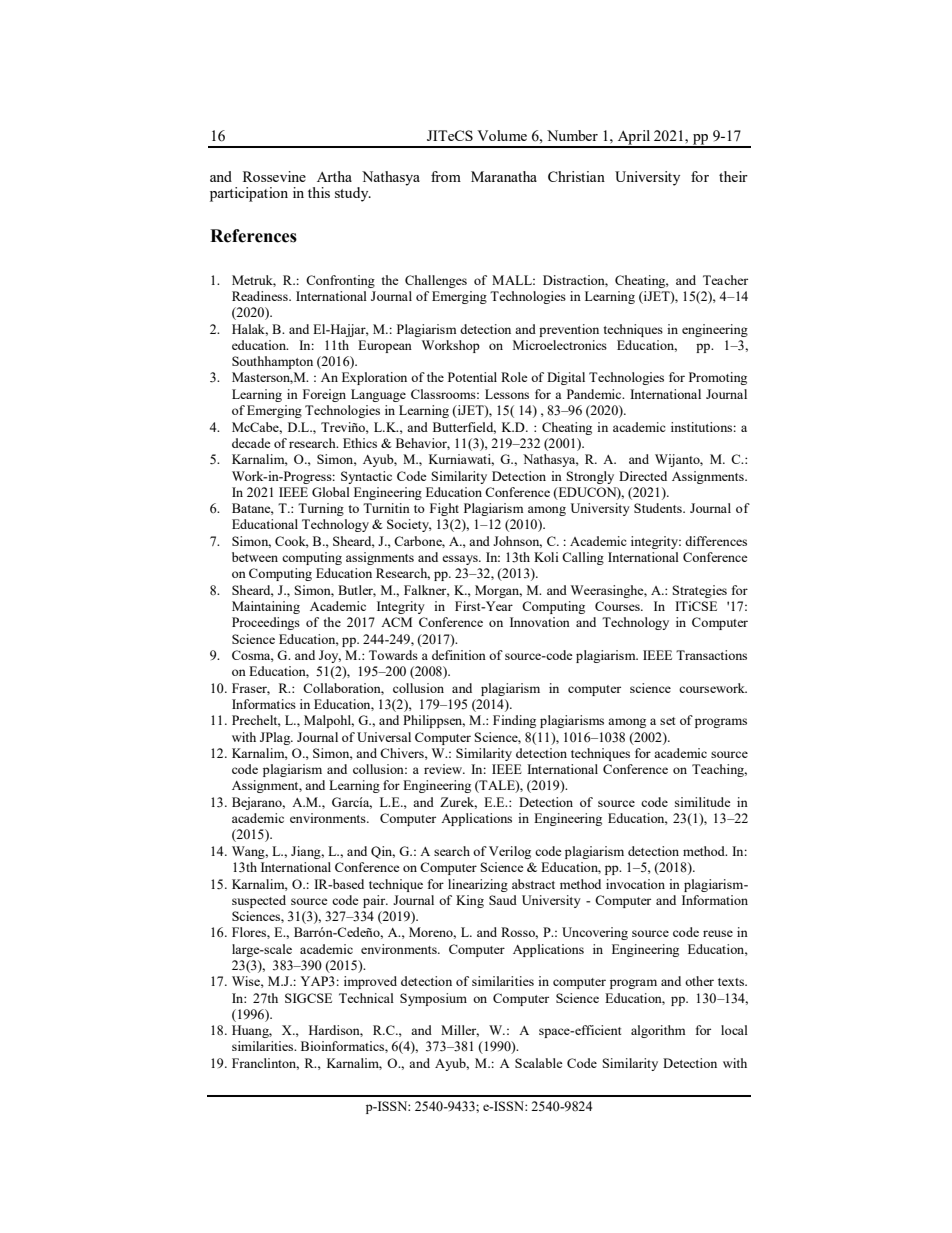 The width and height of the screenshot is (952, 1233). Describe the element at coordinates (658, 1031) in the screenshot. I see `algorithm` at that location.
